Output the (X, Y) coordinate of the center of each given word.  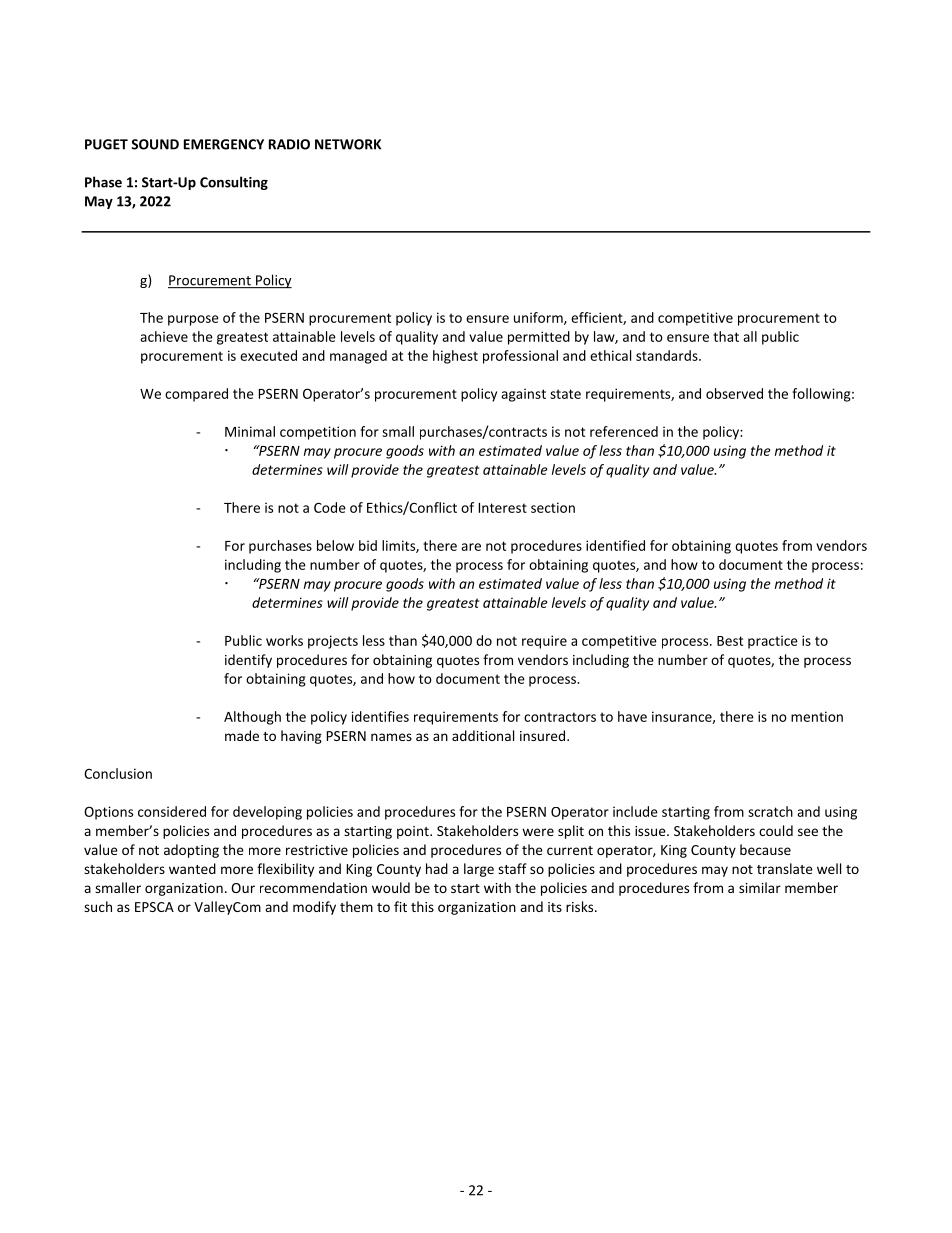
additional (483, 735)
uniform (539, 318)
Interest (503, 508)
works (284, 640)
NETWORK (348, 144)
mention (817, 716)
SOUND (155, 144)
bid (368, 545)
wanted (192, 868)
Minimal (250, 431)
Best (730, 641)
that (726, 336)
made (242, 735)
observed (734, 393)
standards (668, 355)
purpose (193, 320)
